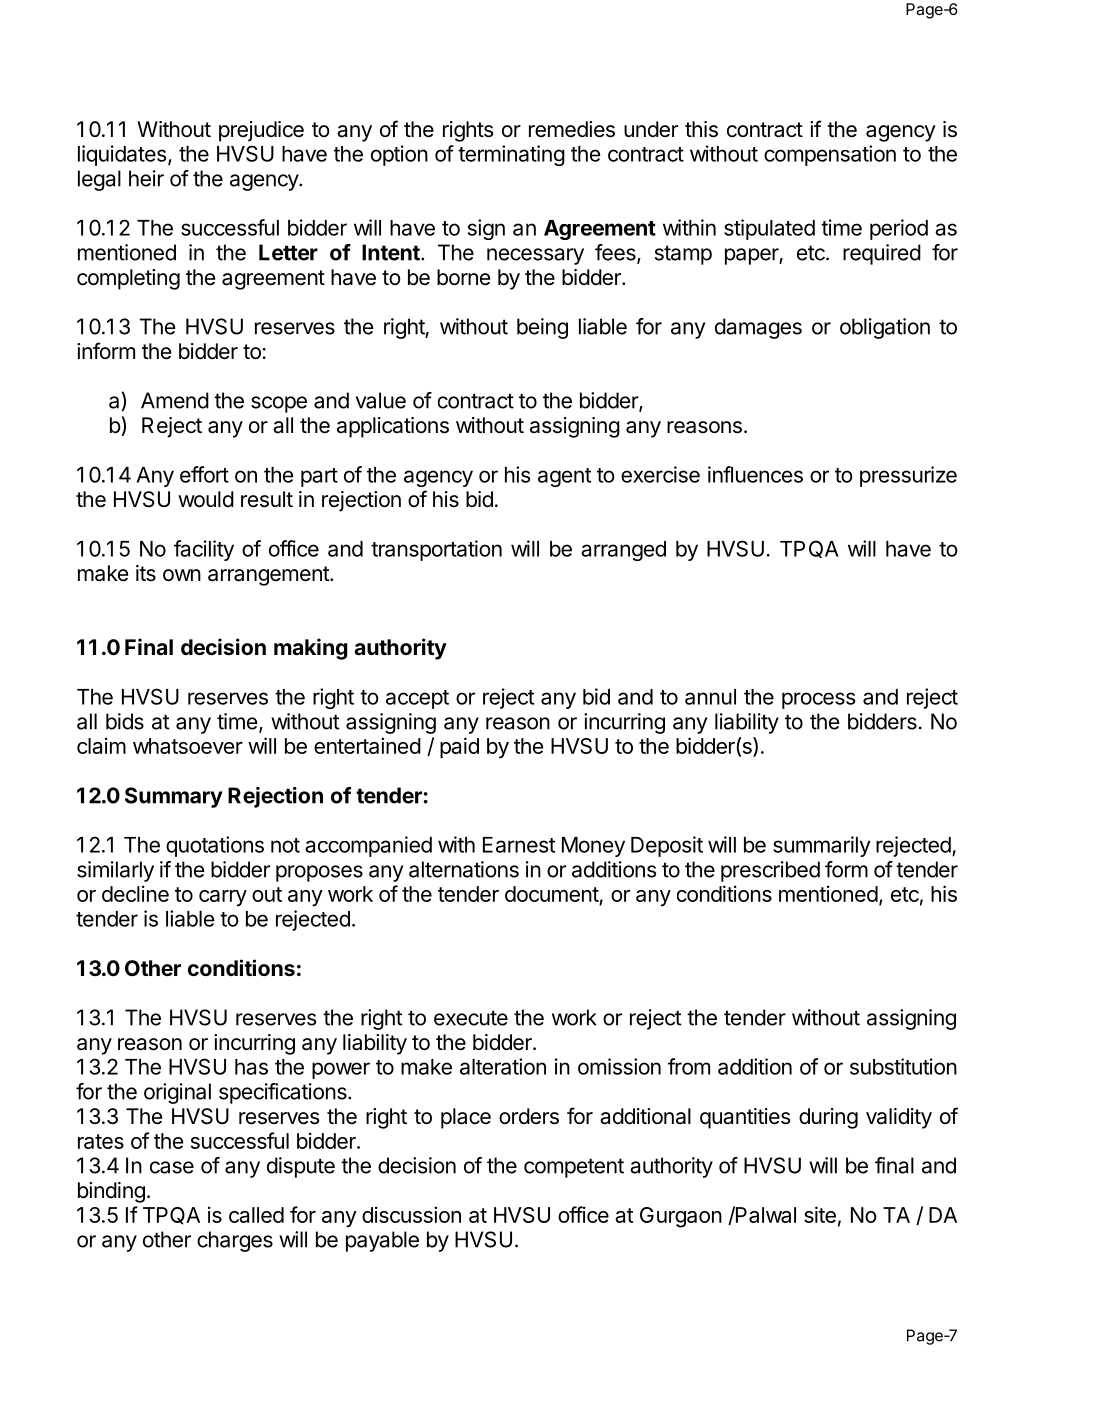  I want to click on terminating, so click(511, 155).
